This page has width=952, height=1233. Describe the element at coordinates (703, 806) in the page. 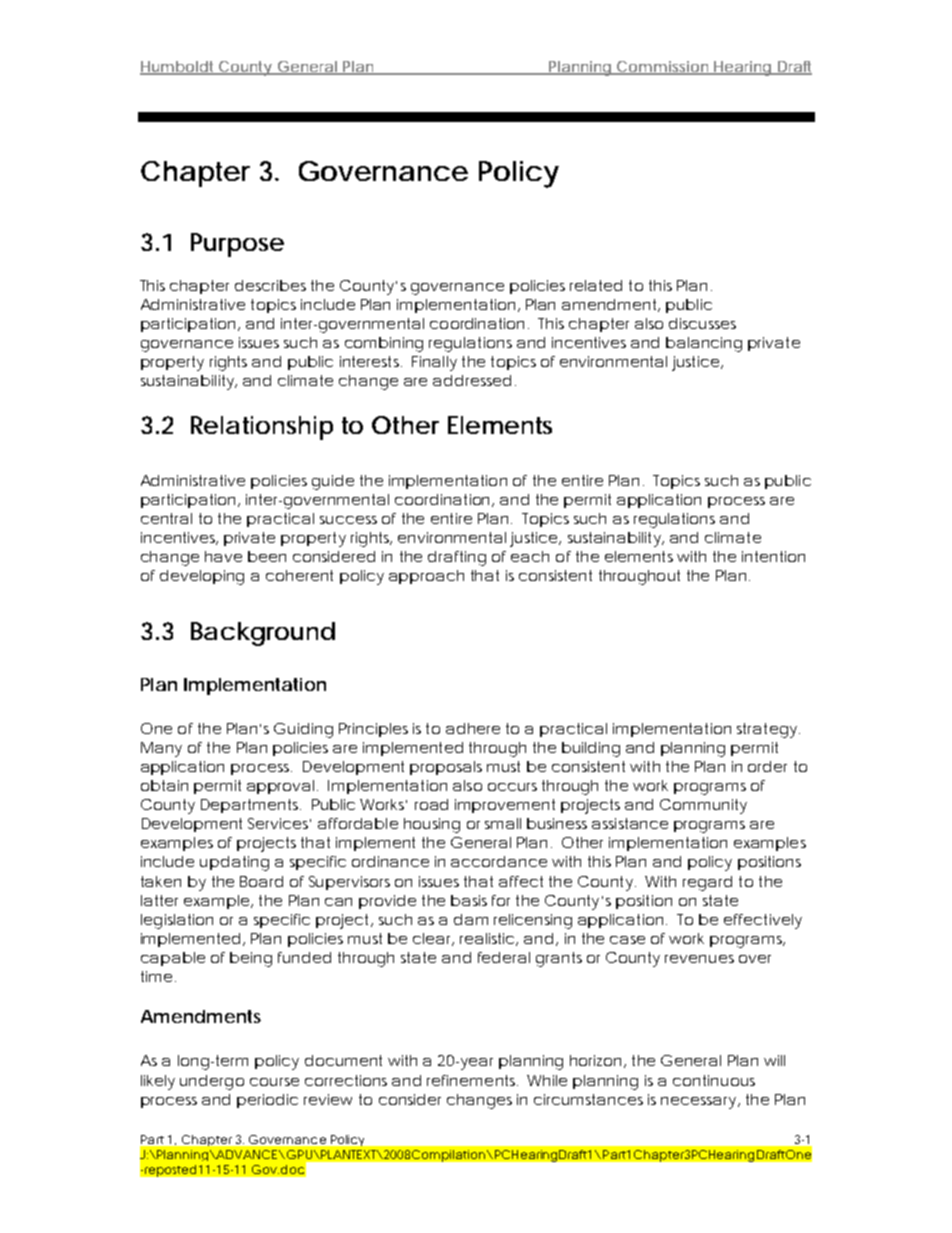

I see `Community` at that location.
